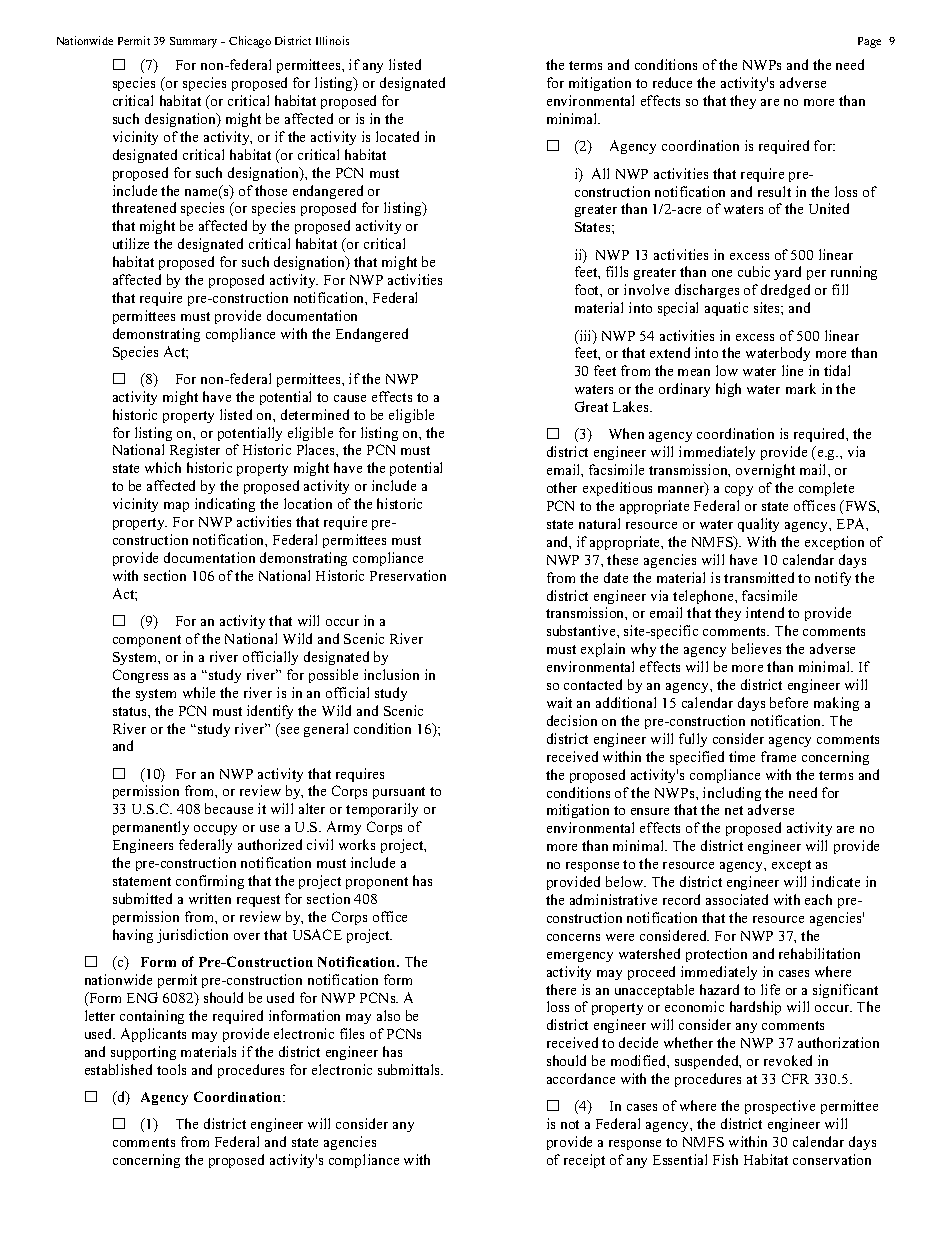 The height and width of the image is (1233, 952). What do you see at coordinates (584, 1161) in the image?
I see `receipt` at bounding box center [584, 1161].
